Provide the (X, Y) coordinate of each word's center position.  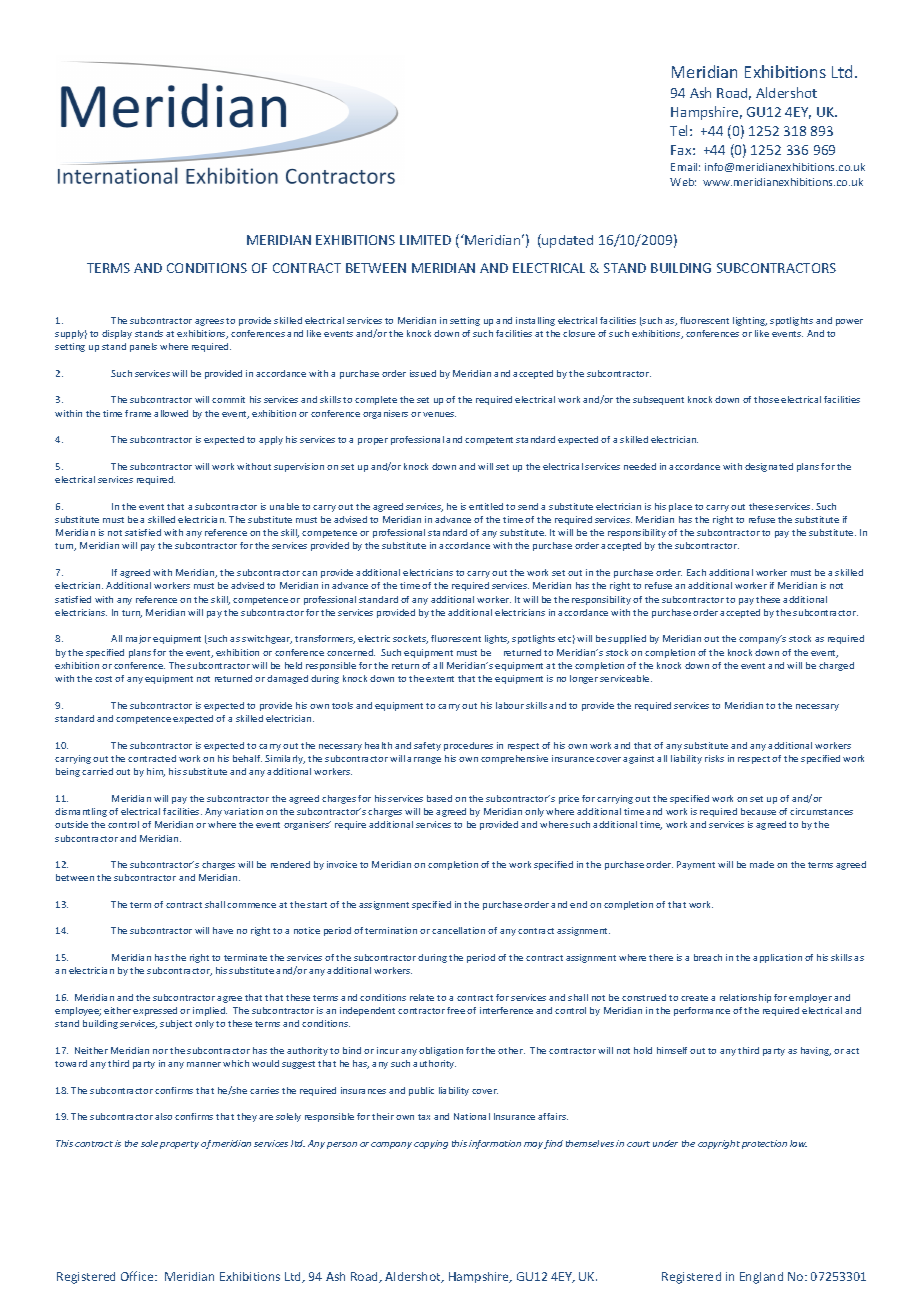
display (117, 334)
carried (97, 771)
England (761, 1278)
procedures (468, 746)
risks (714, 758)
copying (431, 1144)
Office (138, 1276)
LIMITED (425, 240)
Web (683, 182)
